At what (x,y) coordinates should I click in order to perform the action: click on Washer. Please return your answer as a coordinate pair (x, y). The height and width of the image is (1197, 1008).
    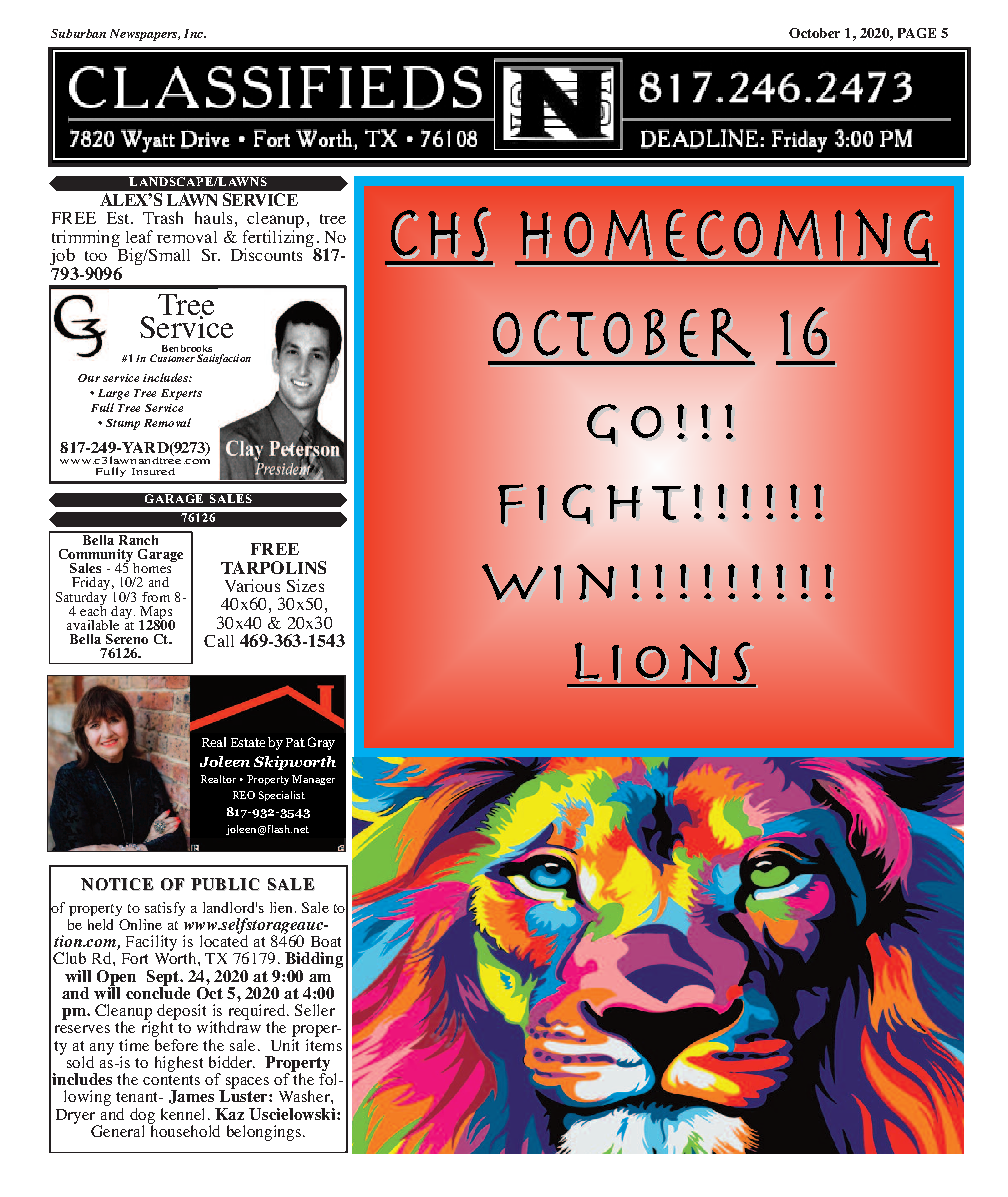
    Looking at the image, I should click on (305, 1096).
